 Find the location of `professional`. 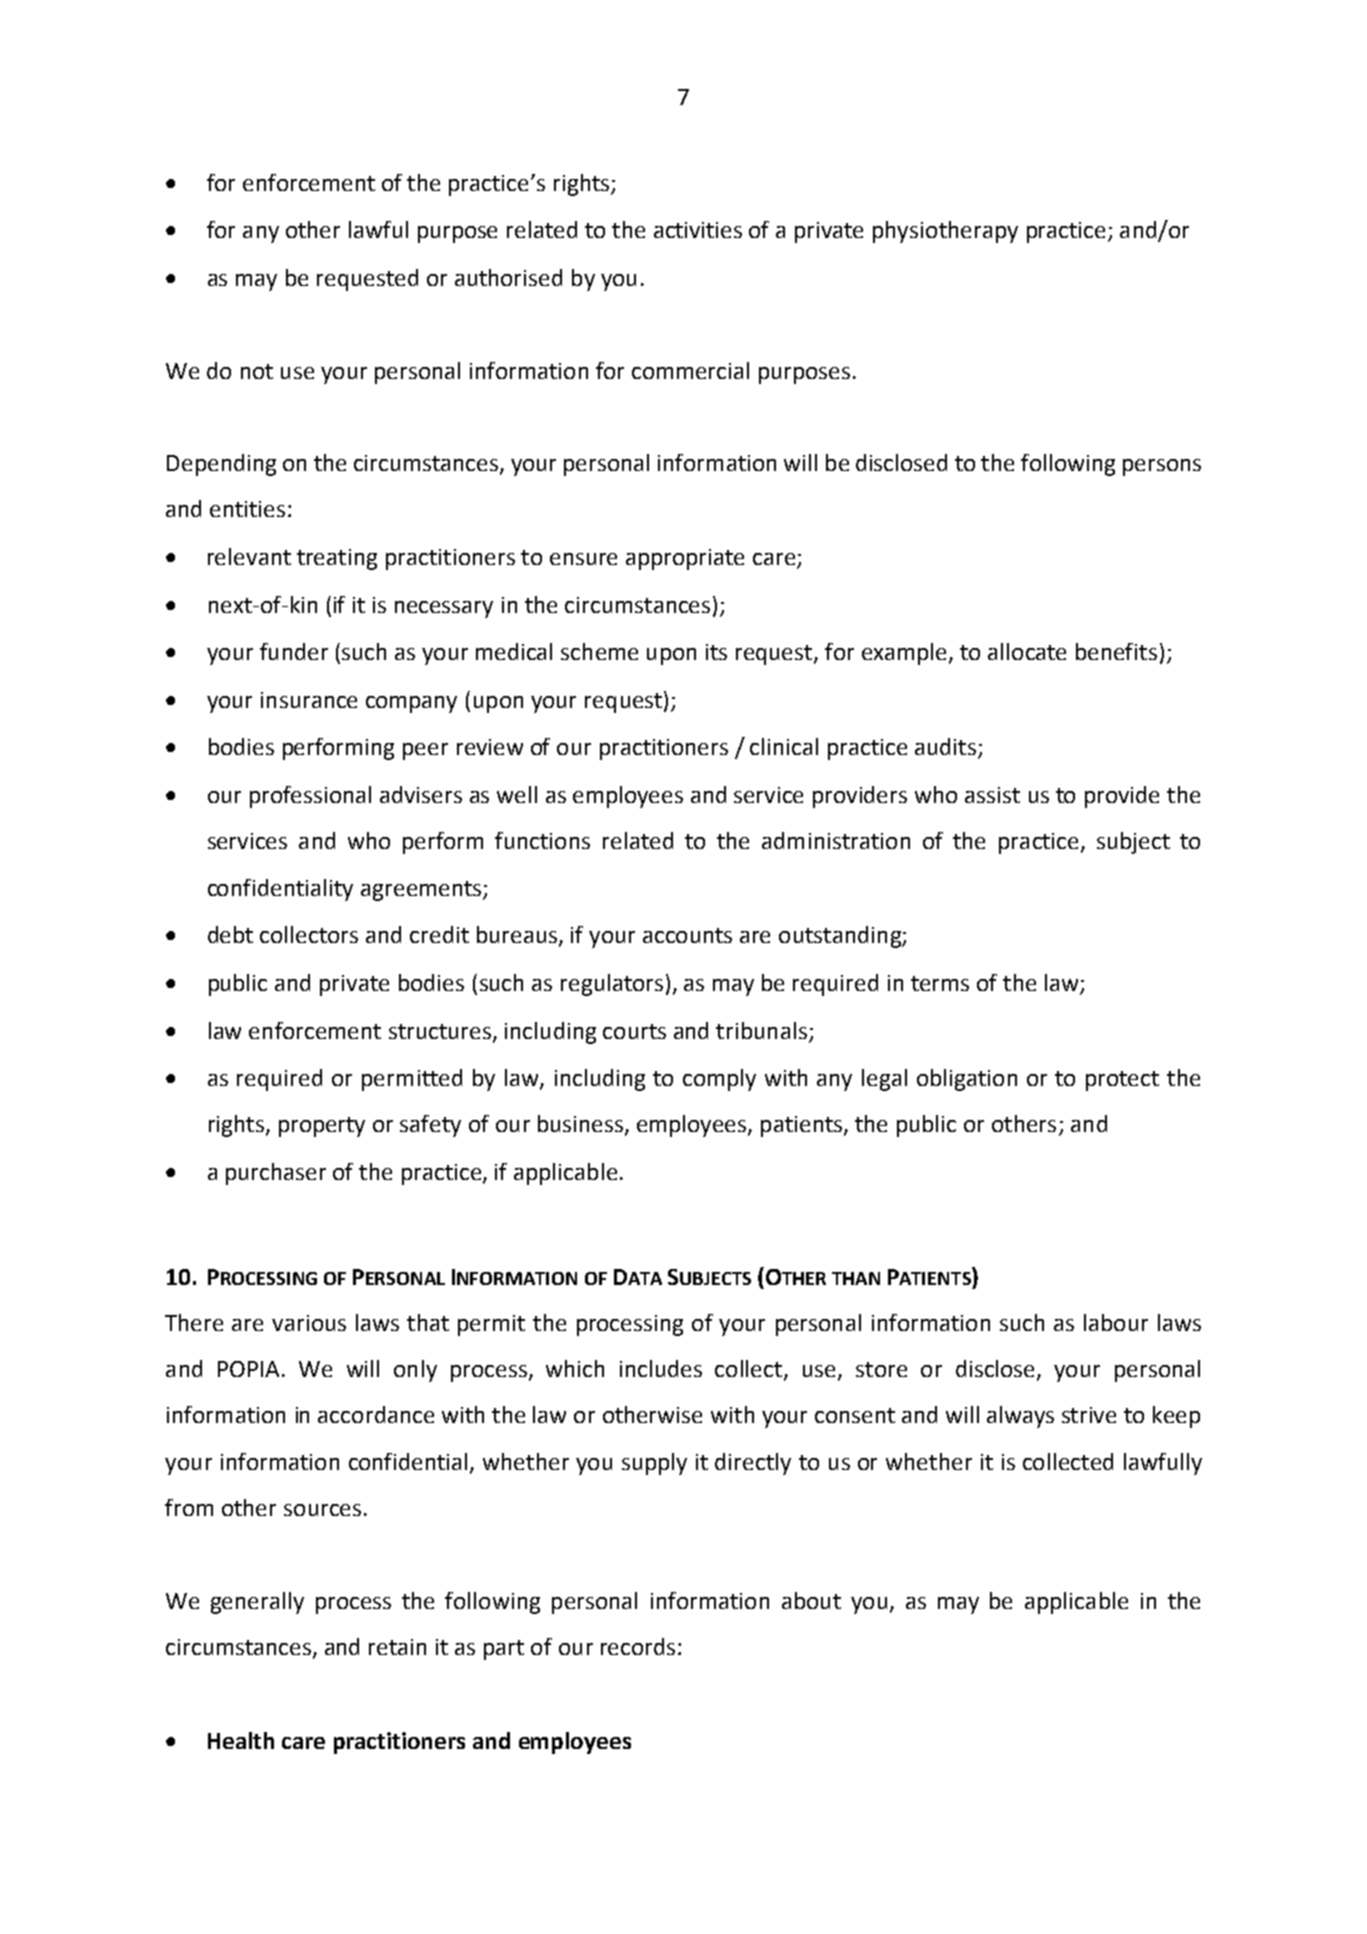

professional is located at coordinates (310, 797).
